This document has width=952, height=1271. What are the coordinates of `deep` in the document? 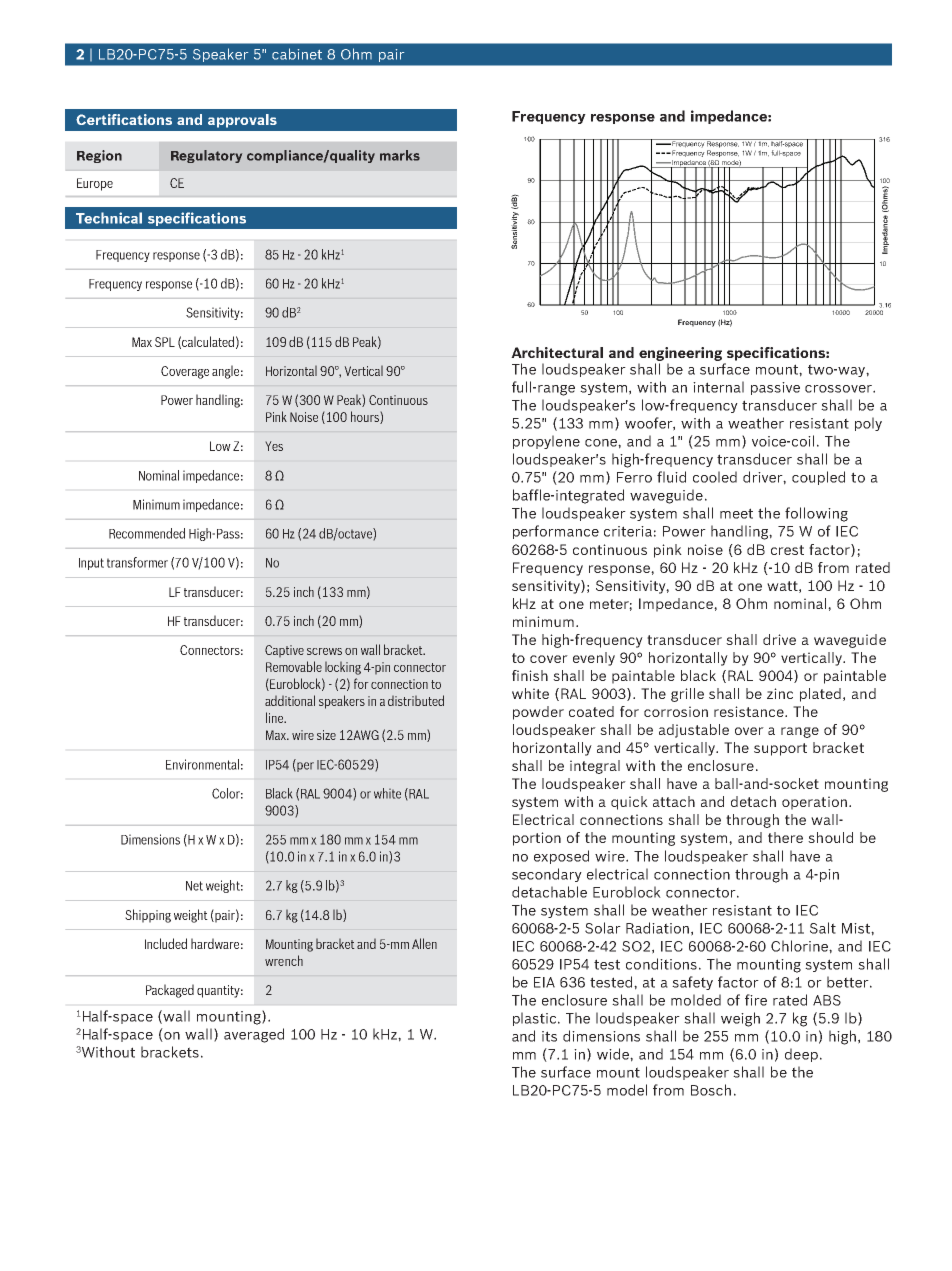 It's located at (801, 1055).
